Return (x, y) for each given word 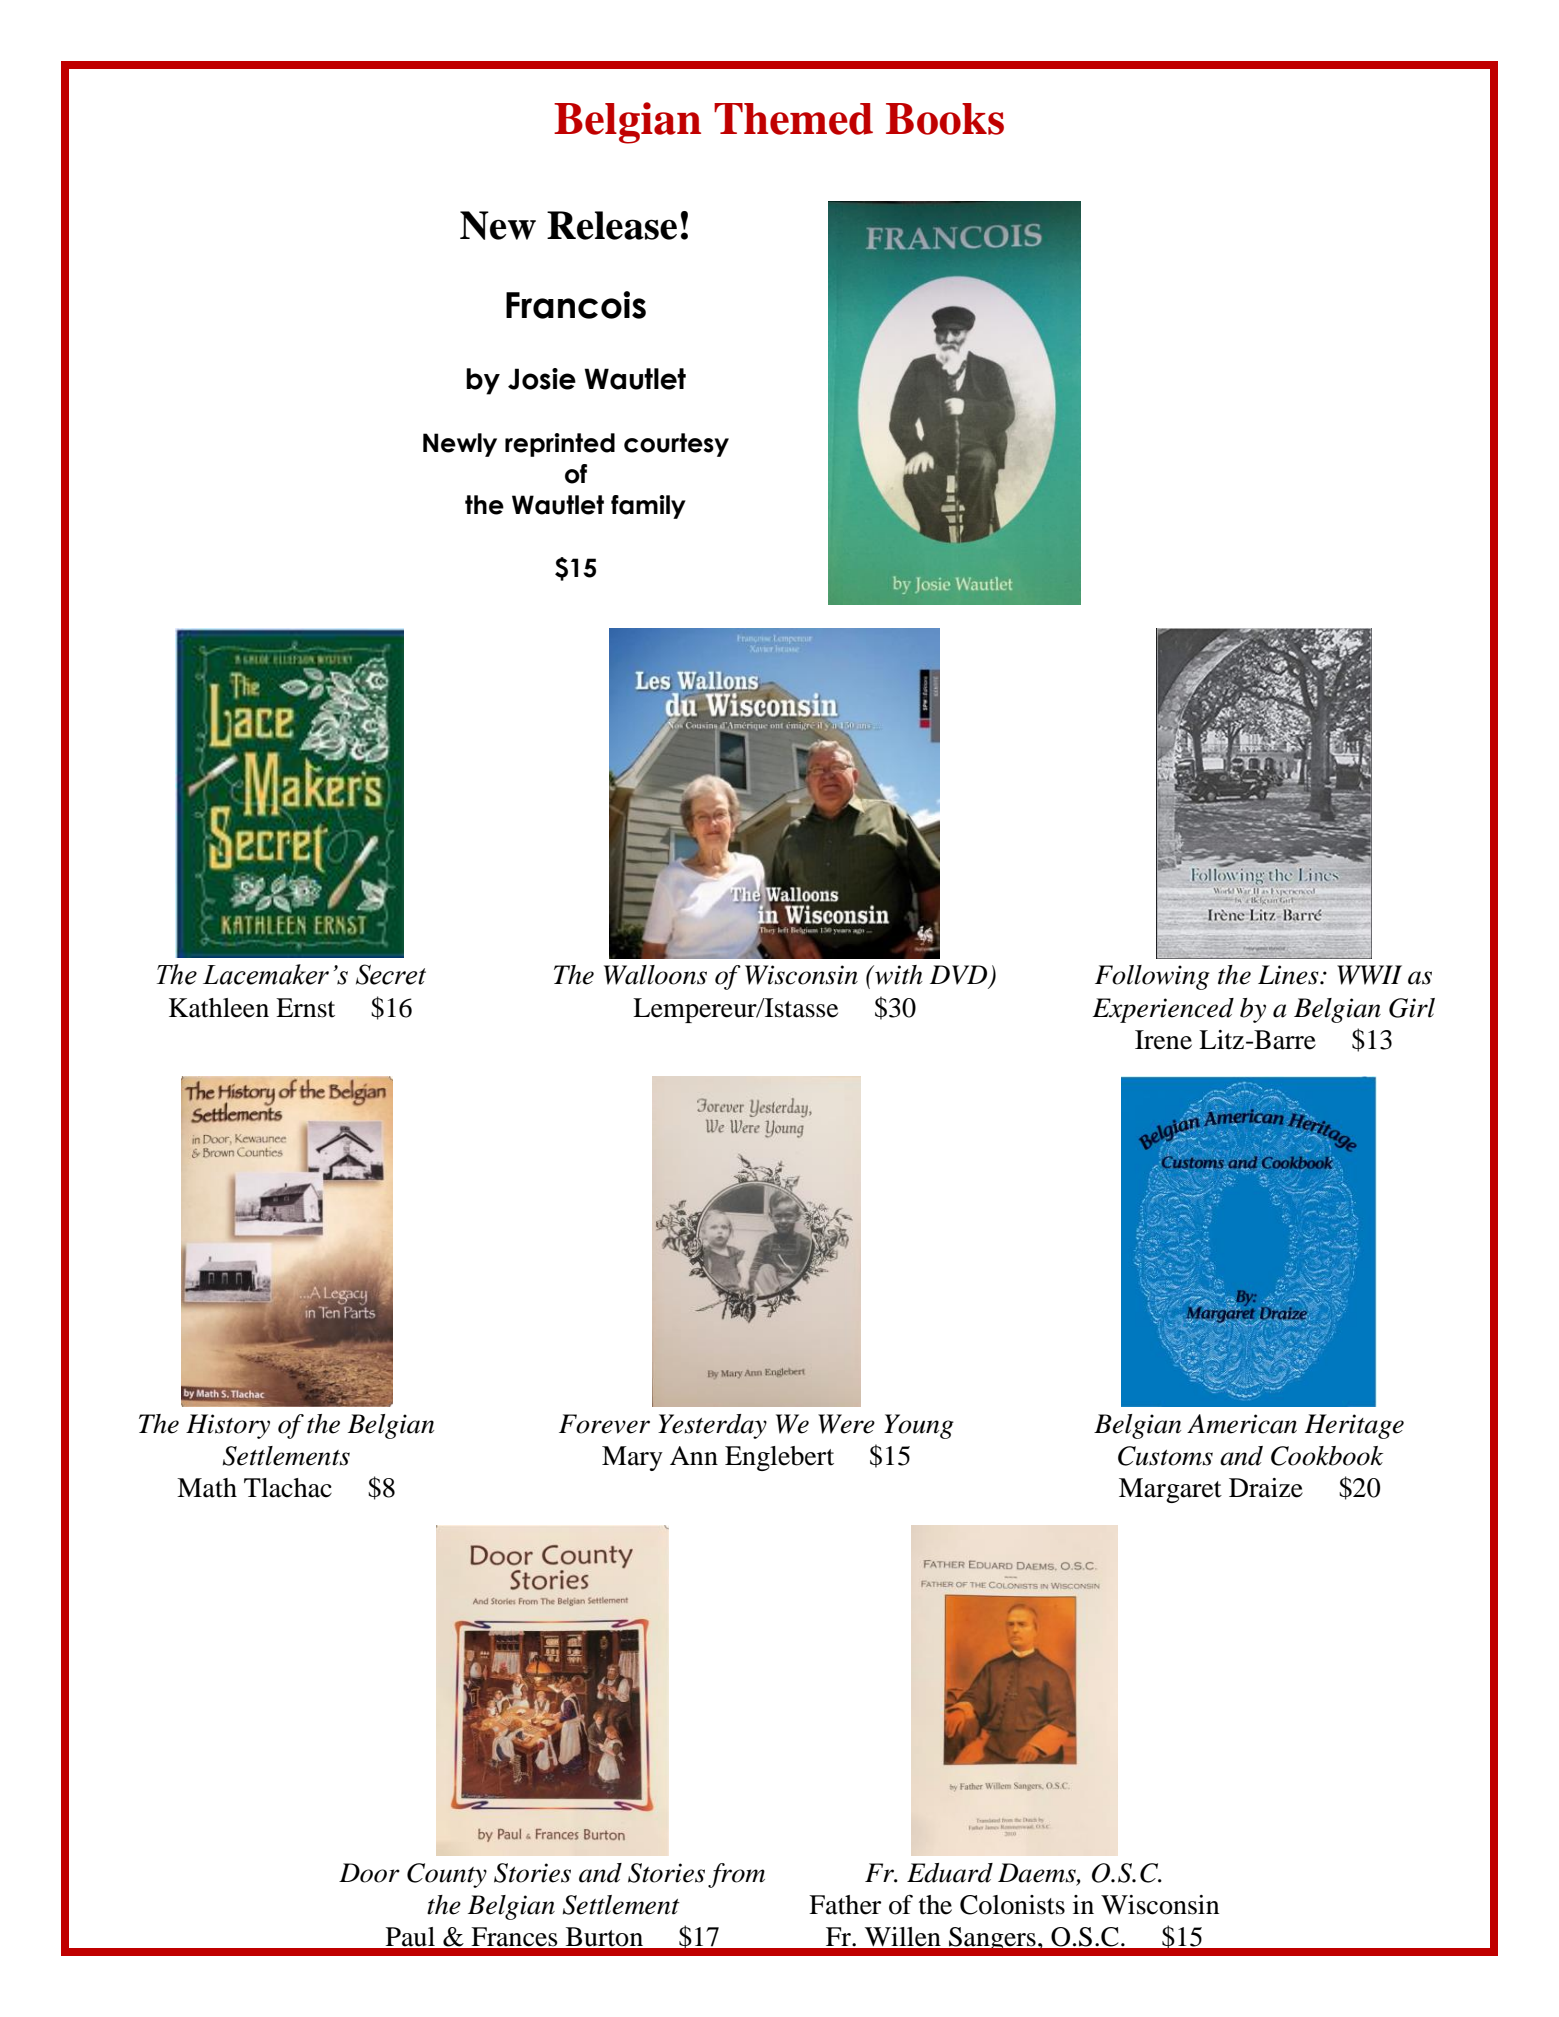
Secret (391, 974)
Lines (1289, 975)
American (1242, 1424)
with (898, 975)
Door (369, 1873)
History (228, 1426)
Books (945, 119)
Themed (793, 119)
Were (846, 1424)
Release (612, 225)
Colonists (1012, 1905)
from (736, 1875)
